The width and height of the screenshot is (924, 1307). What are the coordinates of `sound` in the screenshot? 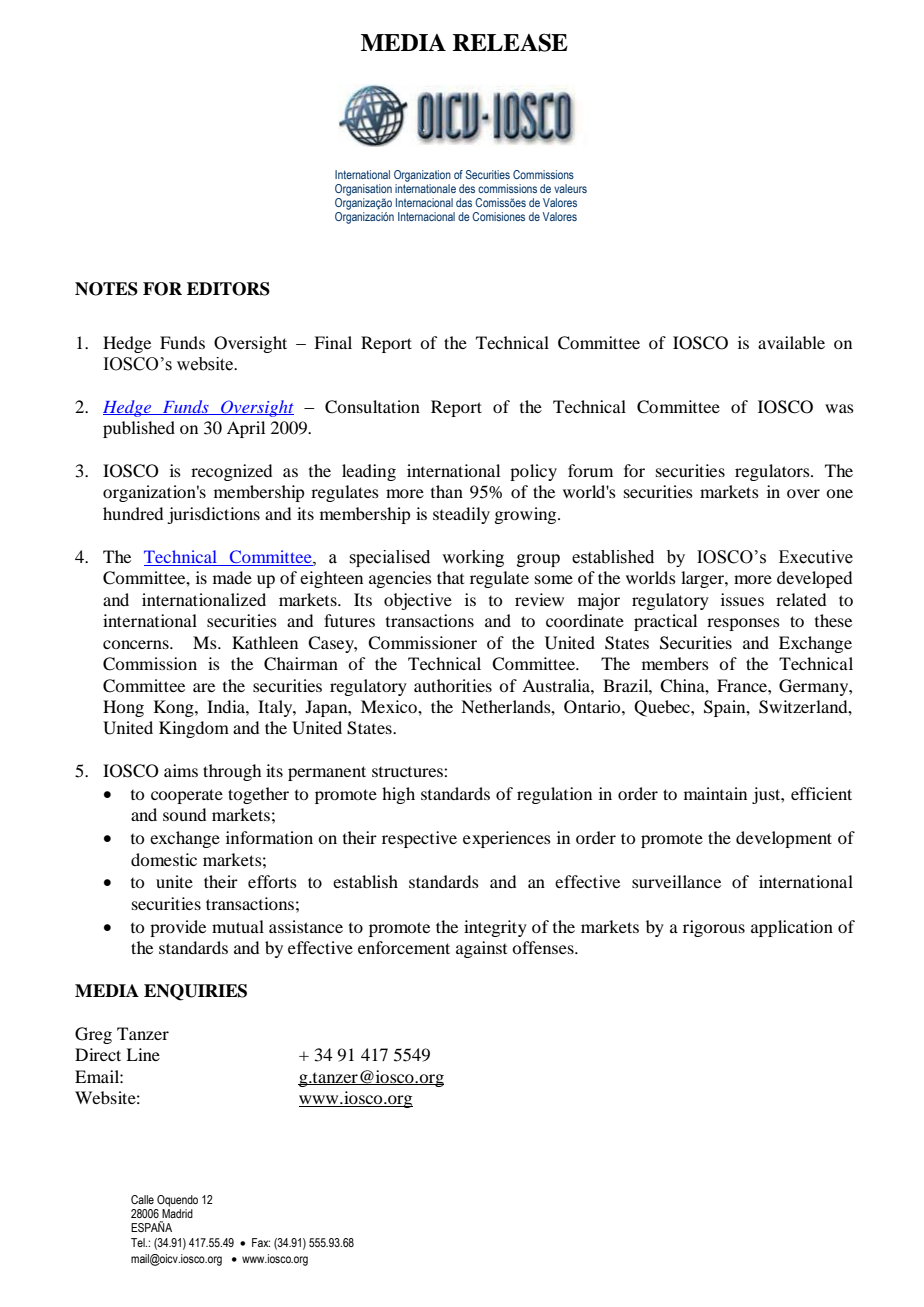 It's located at (184, 814).
